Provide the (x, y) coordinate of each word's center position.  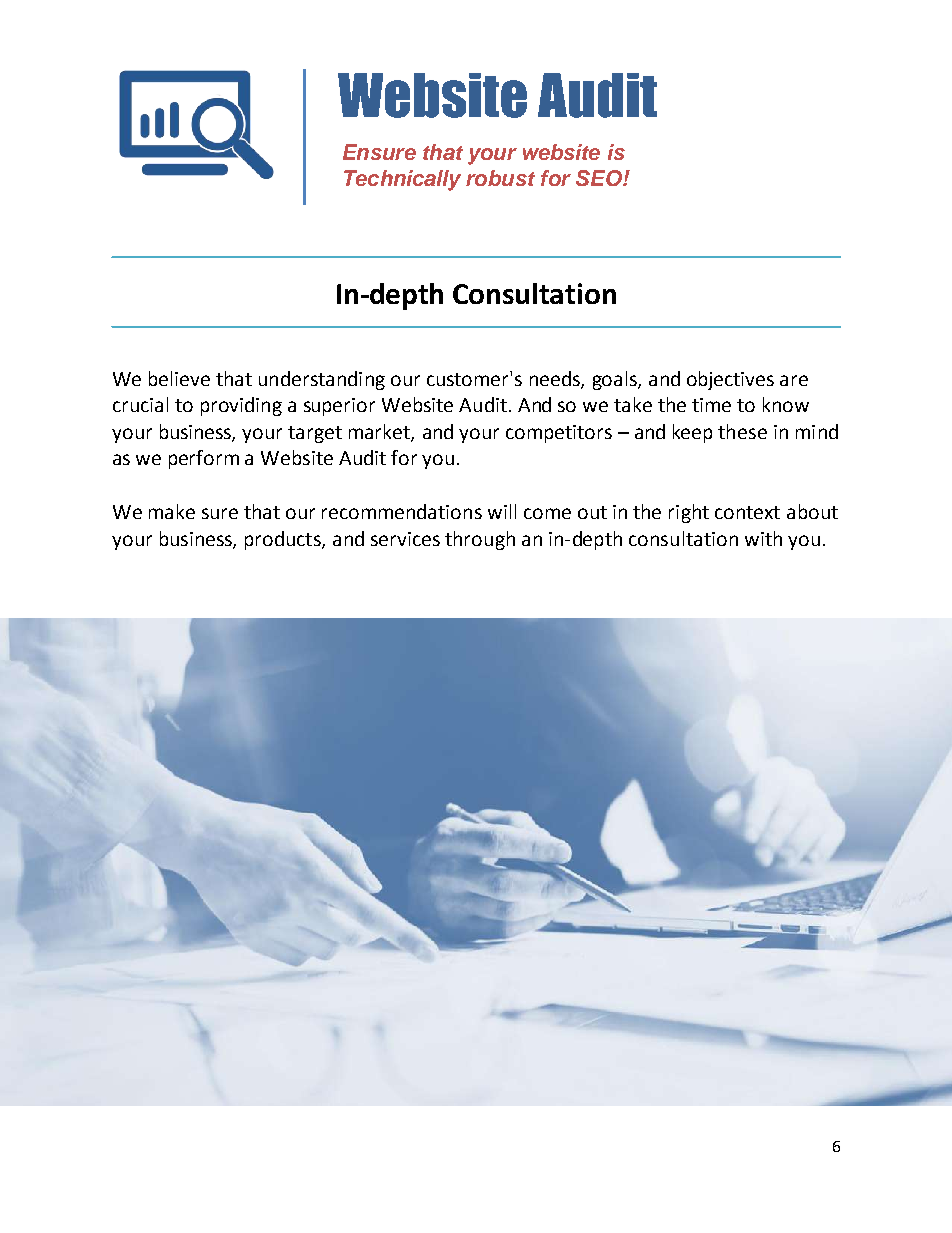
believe (179, 378)
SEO (600, 178)
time (711, 405)
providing (241, 406)
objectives (730, 380)
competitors (559, 434)
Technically (402, 180)
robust (500, 178)
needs (556, 379)
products (284, 540)
